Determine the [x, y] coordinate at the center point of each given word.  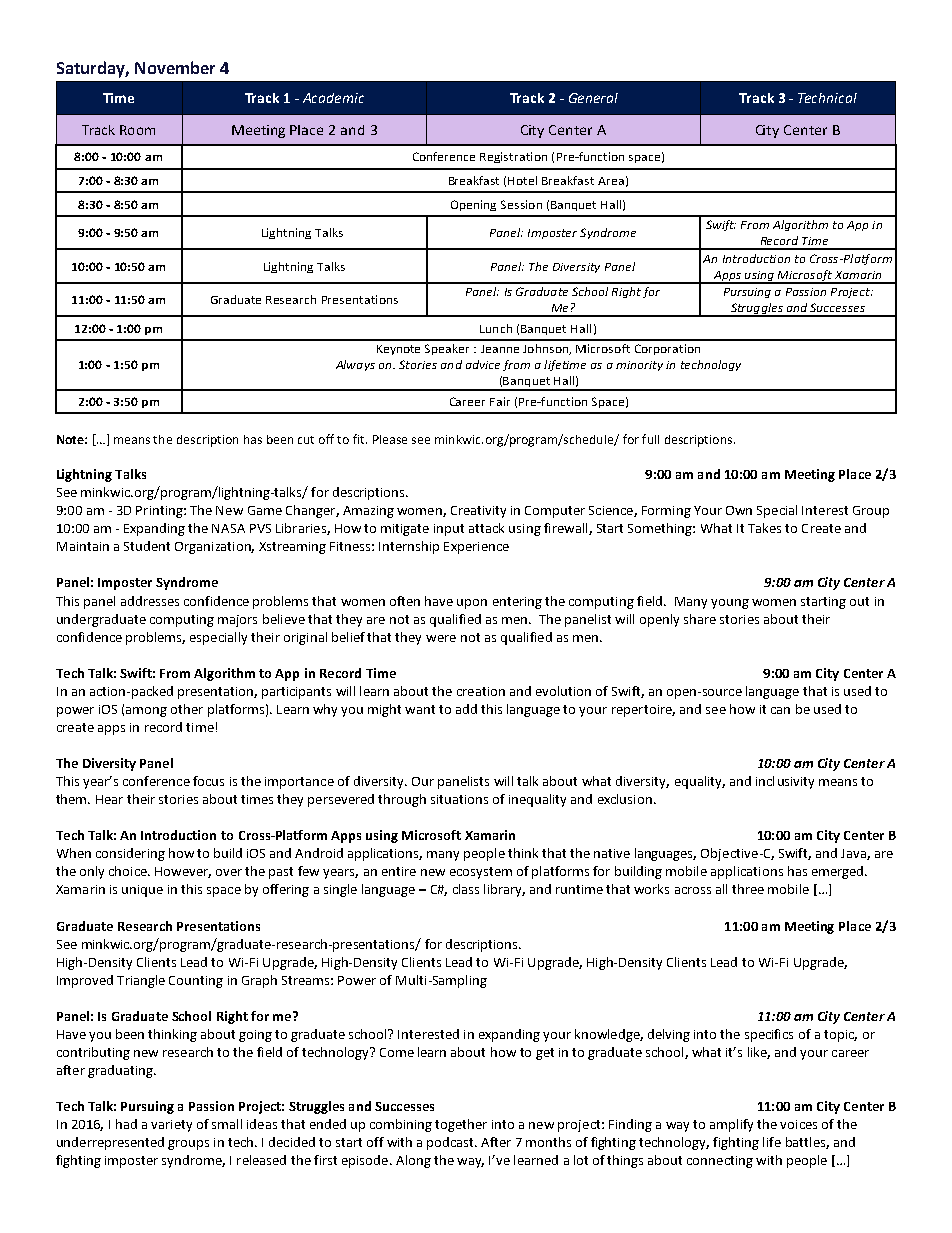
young [730, 604]
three [748, 889]
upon [472, 604]
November [175, 67]
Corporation [667, 349]
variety [171, 1126]
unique [142, 891]
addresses [150, 601]
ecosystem [481, 873]
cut [306, 440]
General [593, 98]
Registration [513, 157]
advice [483, 364]
